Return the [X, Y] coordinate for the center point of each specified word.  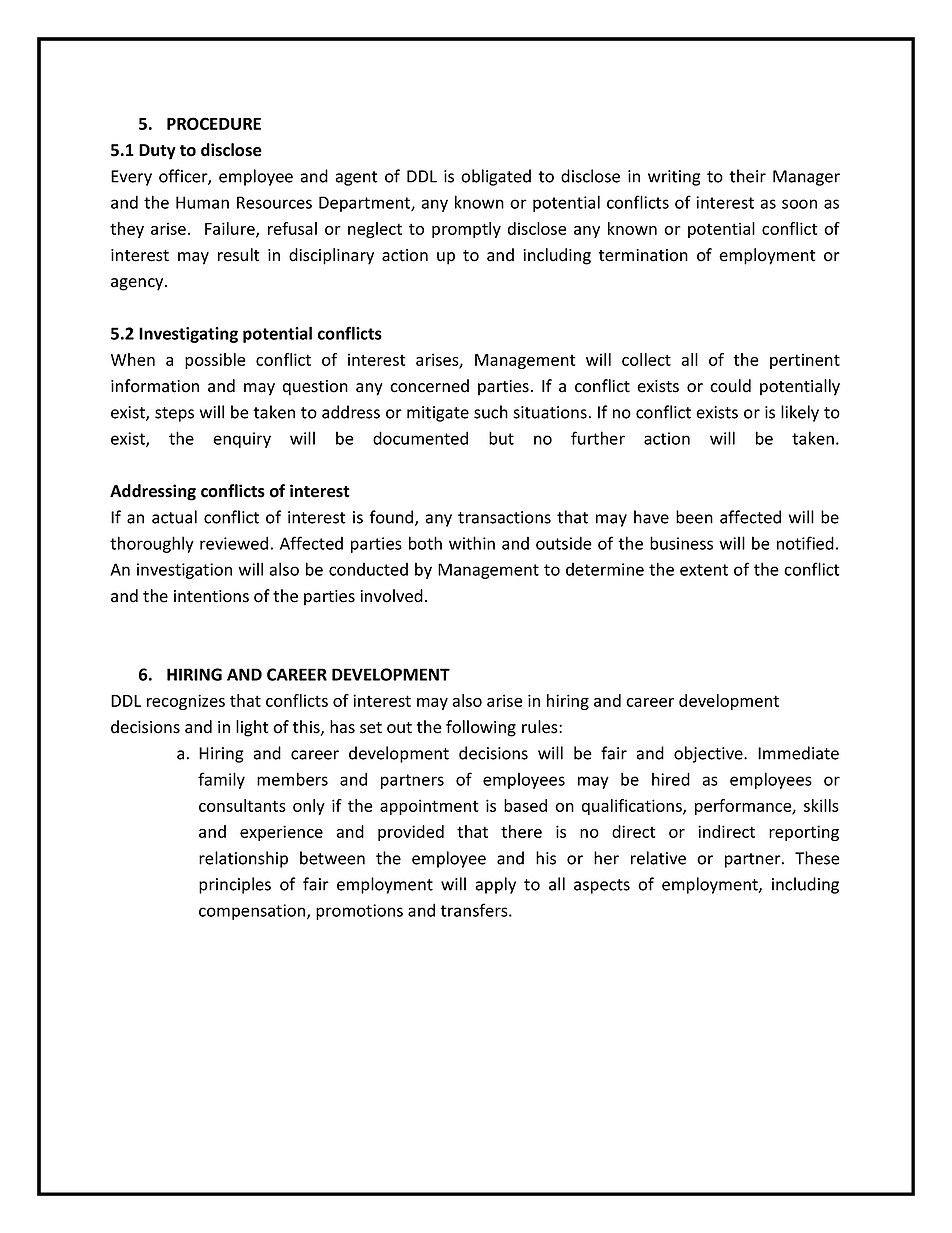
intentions [211, 596]
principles [235, 885]
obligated [496, 177]
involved [391, 596]
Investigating [188, 335]
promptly [466, 230]
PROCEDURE [214, 123]
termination [643, 255]
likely [800, 413]
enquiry [242, 440]
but [501, 438]
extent [704, 570]
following [481, 728]
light [252, 728]
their [747, 176]
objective [709, 754]
